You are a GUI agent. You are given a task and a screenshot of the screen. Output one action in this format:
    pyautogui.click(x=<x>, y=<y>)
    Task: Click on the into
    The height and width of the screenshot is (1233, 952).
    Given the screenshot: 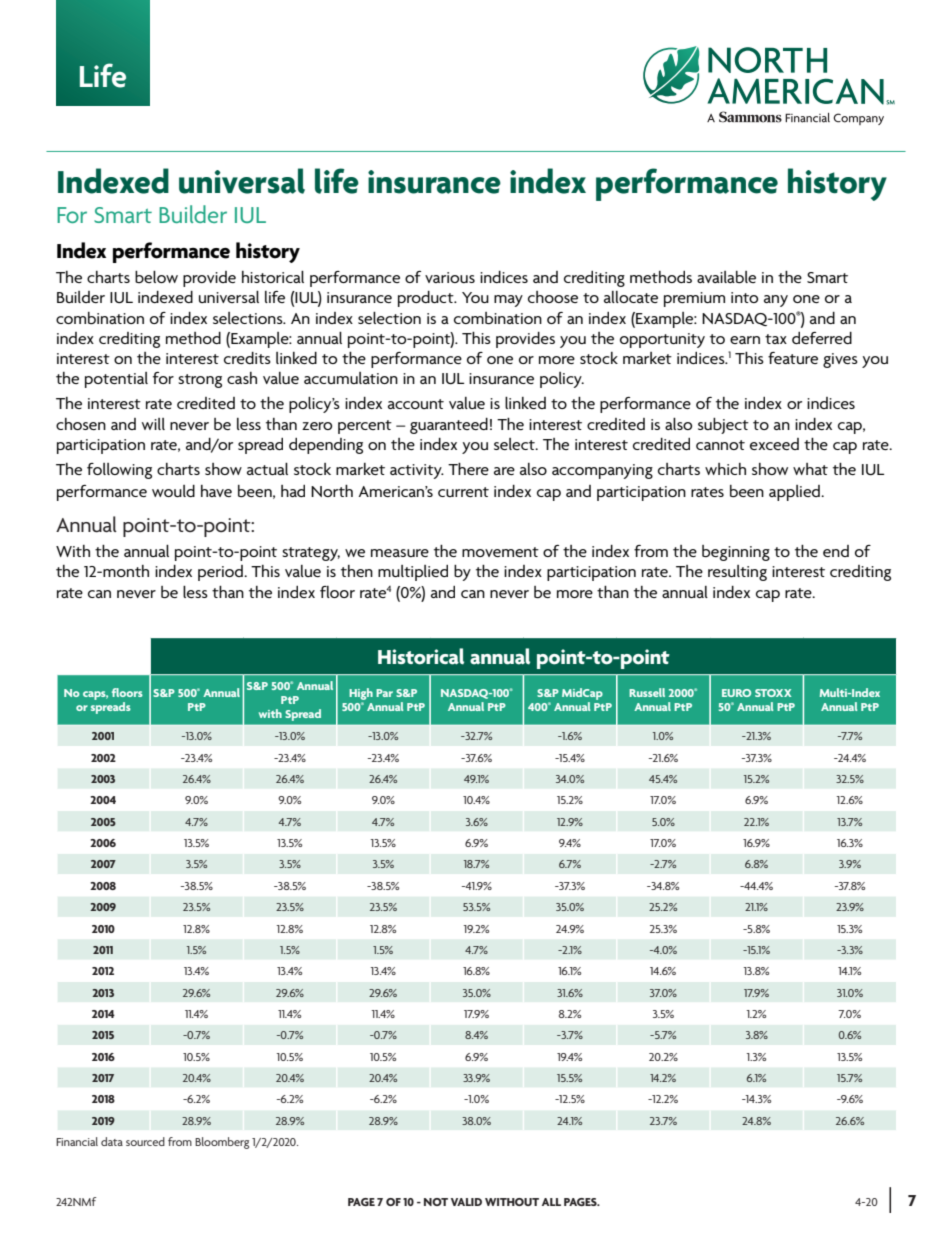 What is the action you would take?
    pyautogui.click(x=744, y=297)
